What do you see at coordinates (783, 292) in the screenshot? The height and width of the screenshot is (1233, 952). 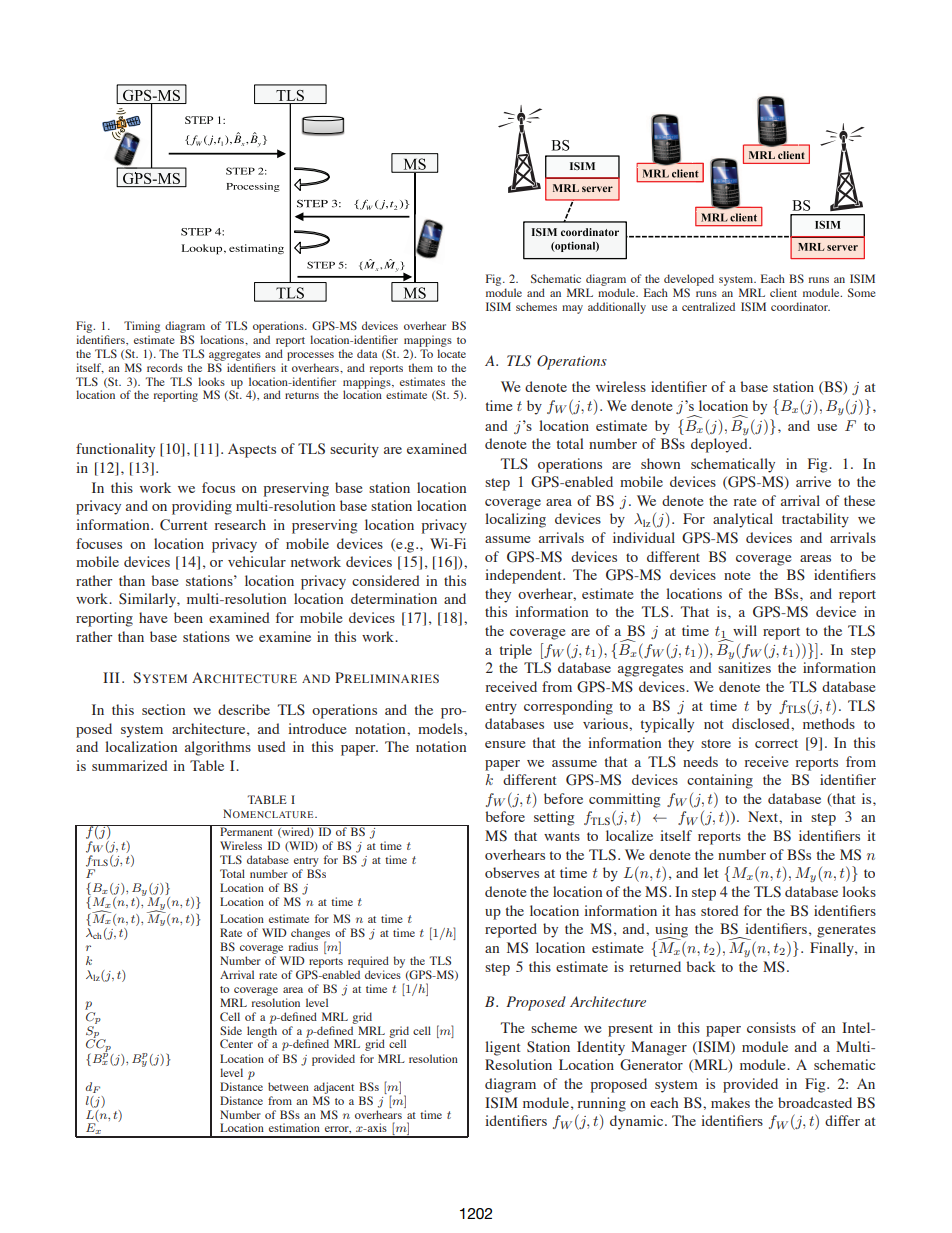 I see `client` at bounding box center [783, 292].
